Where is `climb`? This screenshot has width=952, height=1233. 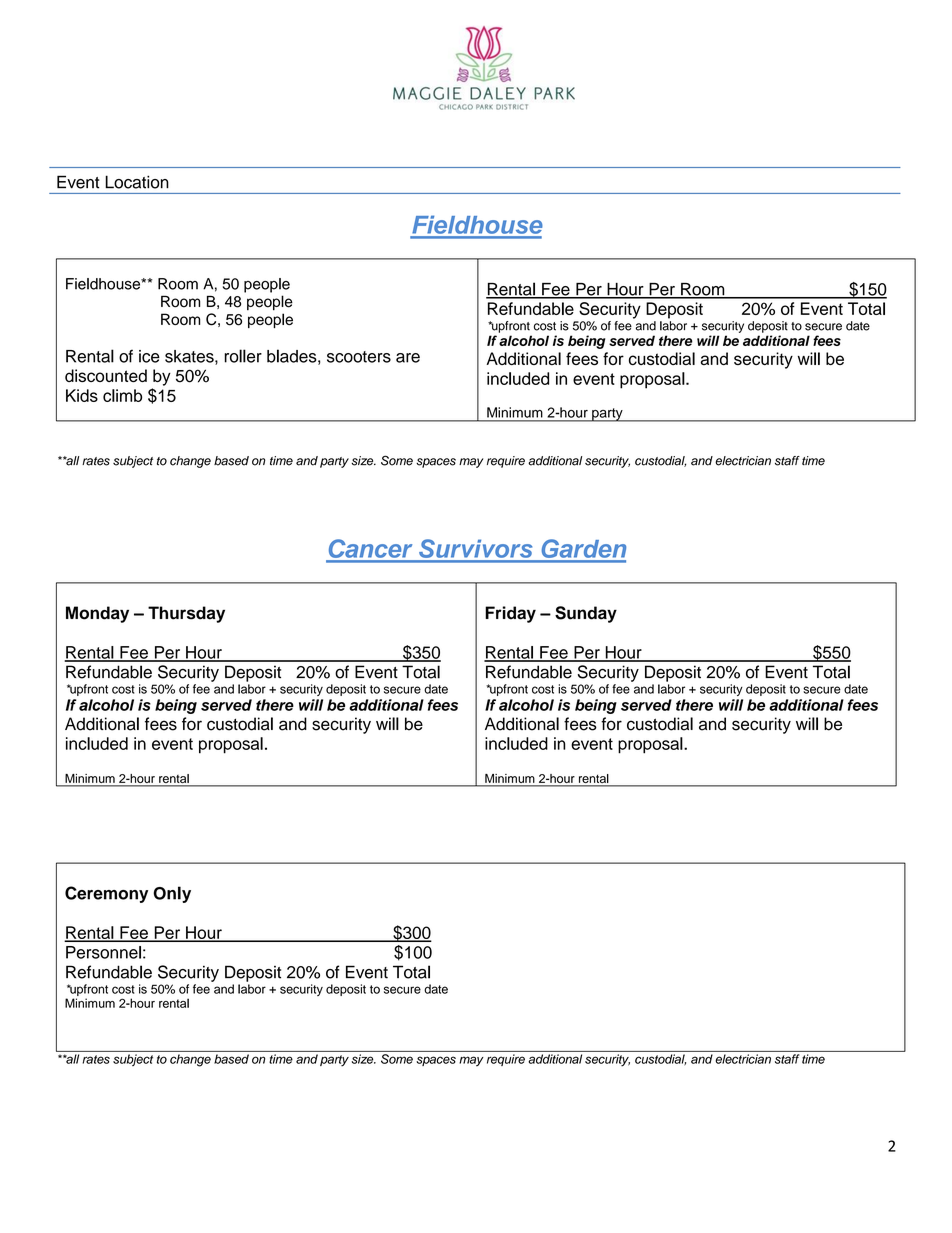 climb is located at coordinates (122, 395).
